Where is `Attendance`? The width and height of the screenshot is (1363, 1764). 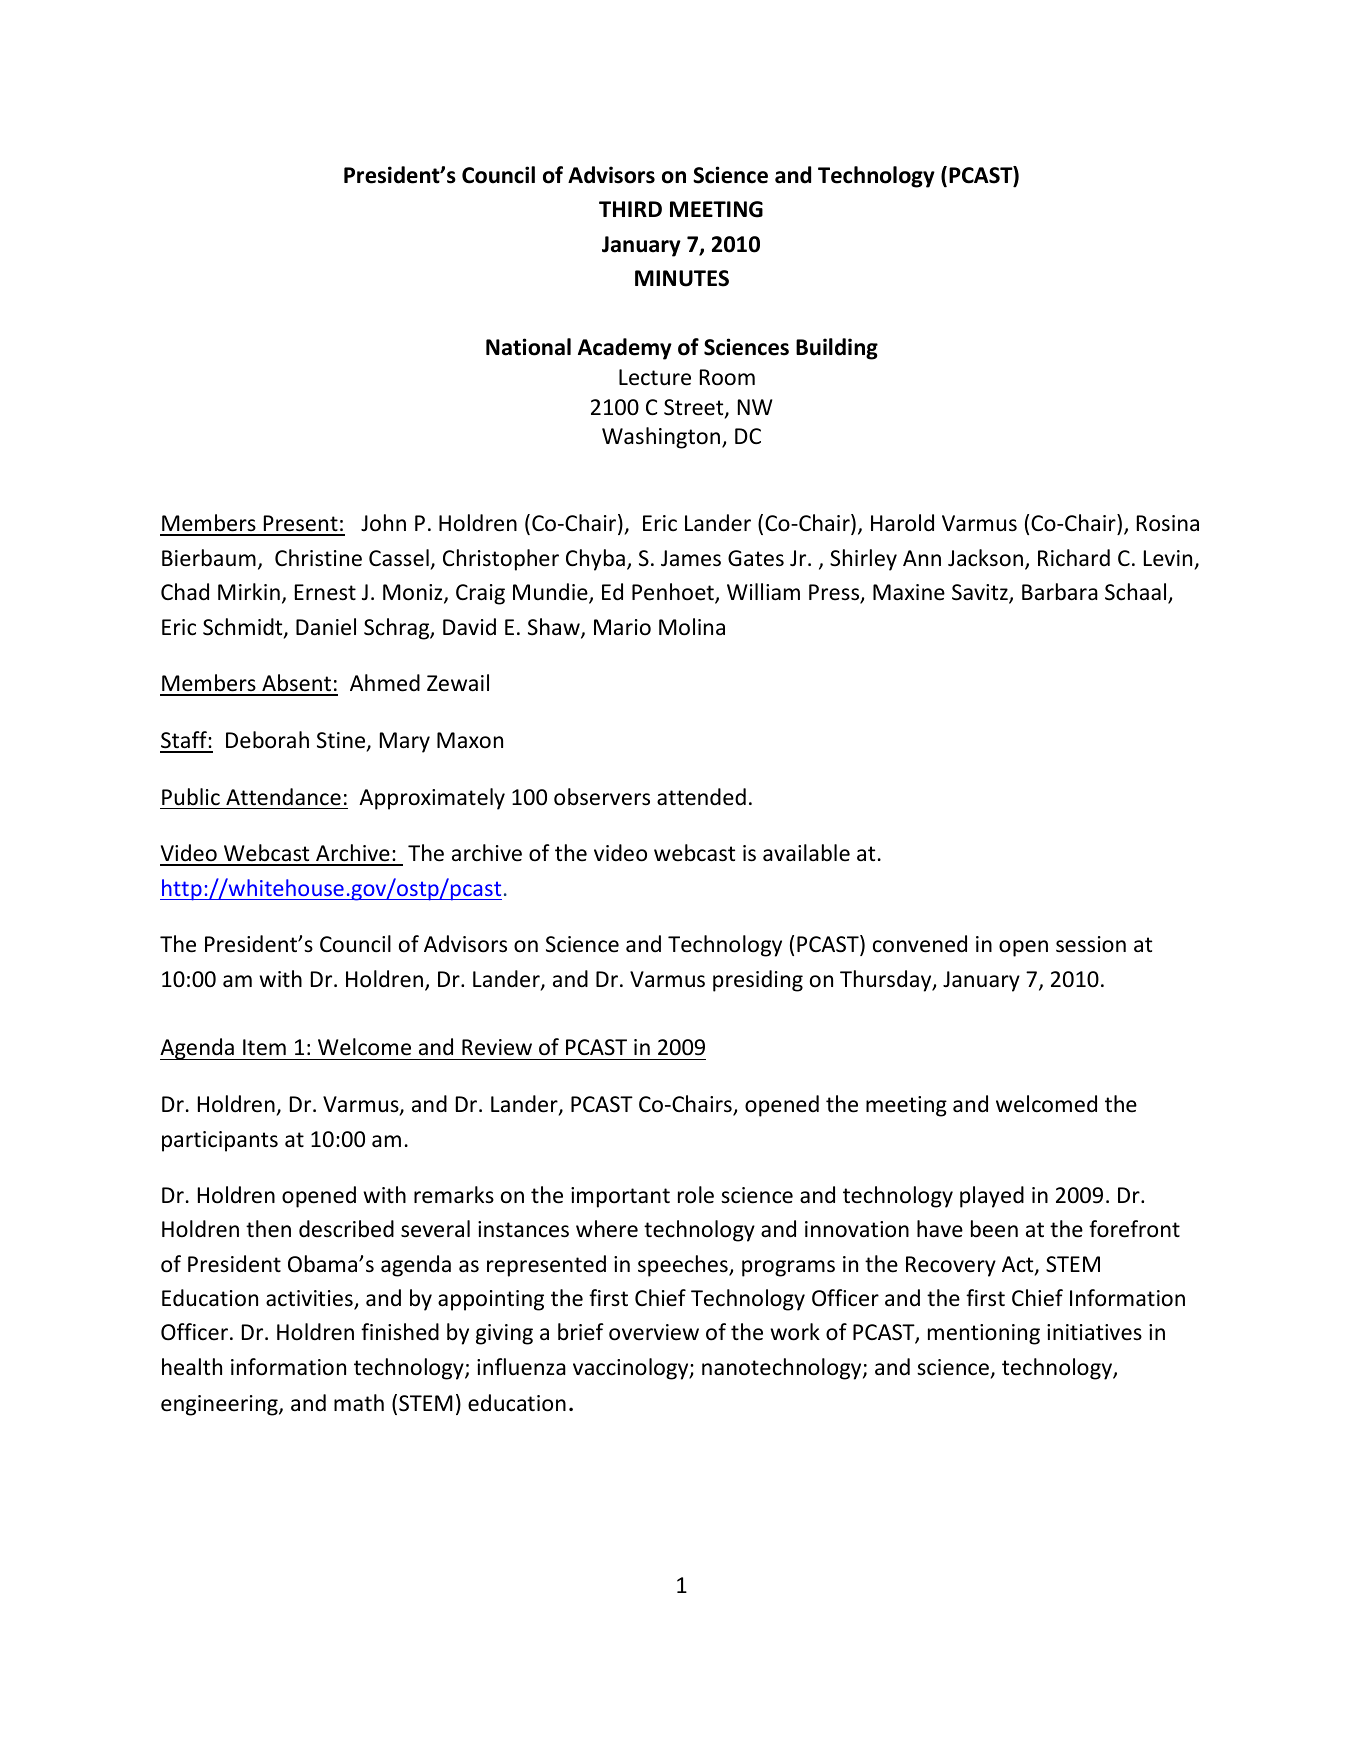
Attendance is located at coordinates (283, 797).
